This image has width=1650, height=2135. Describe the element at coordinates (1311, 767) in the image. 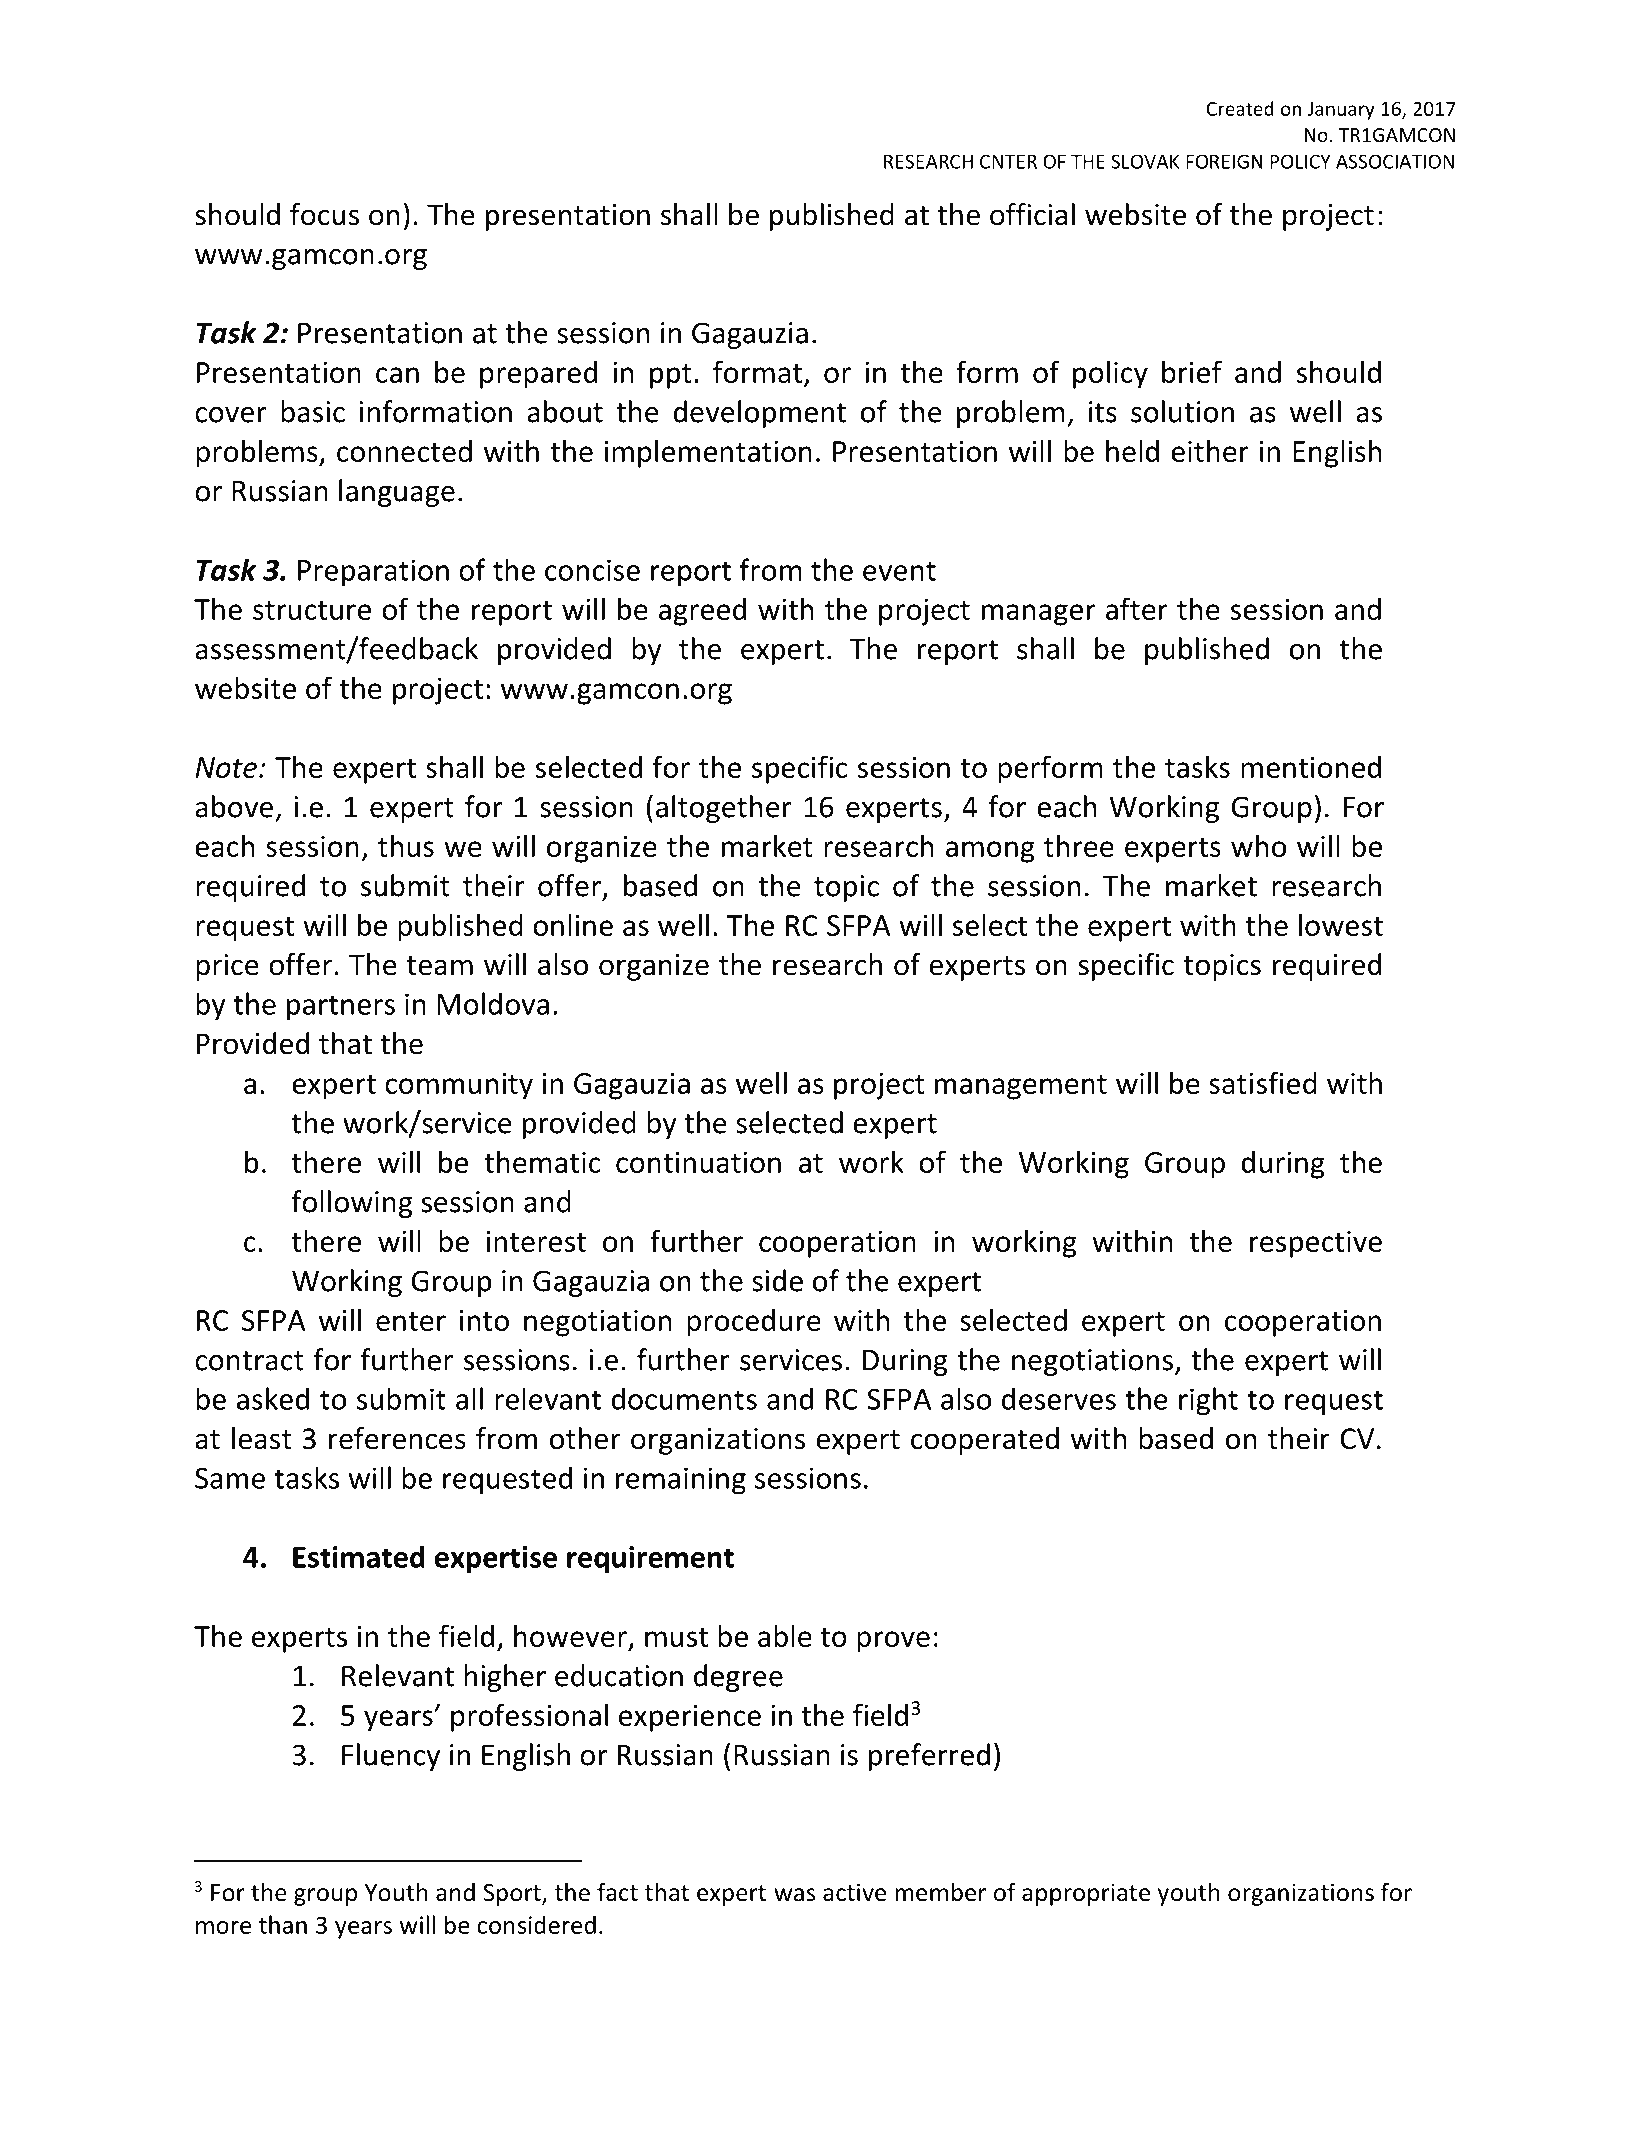

I see `mentioned` at that location.
